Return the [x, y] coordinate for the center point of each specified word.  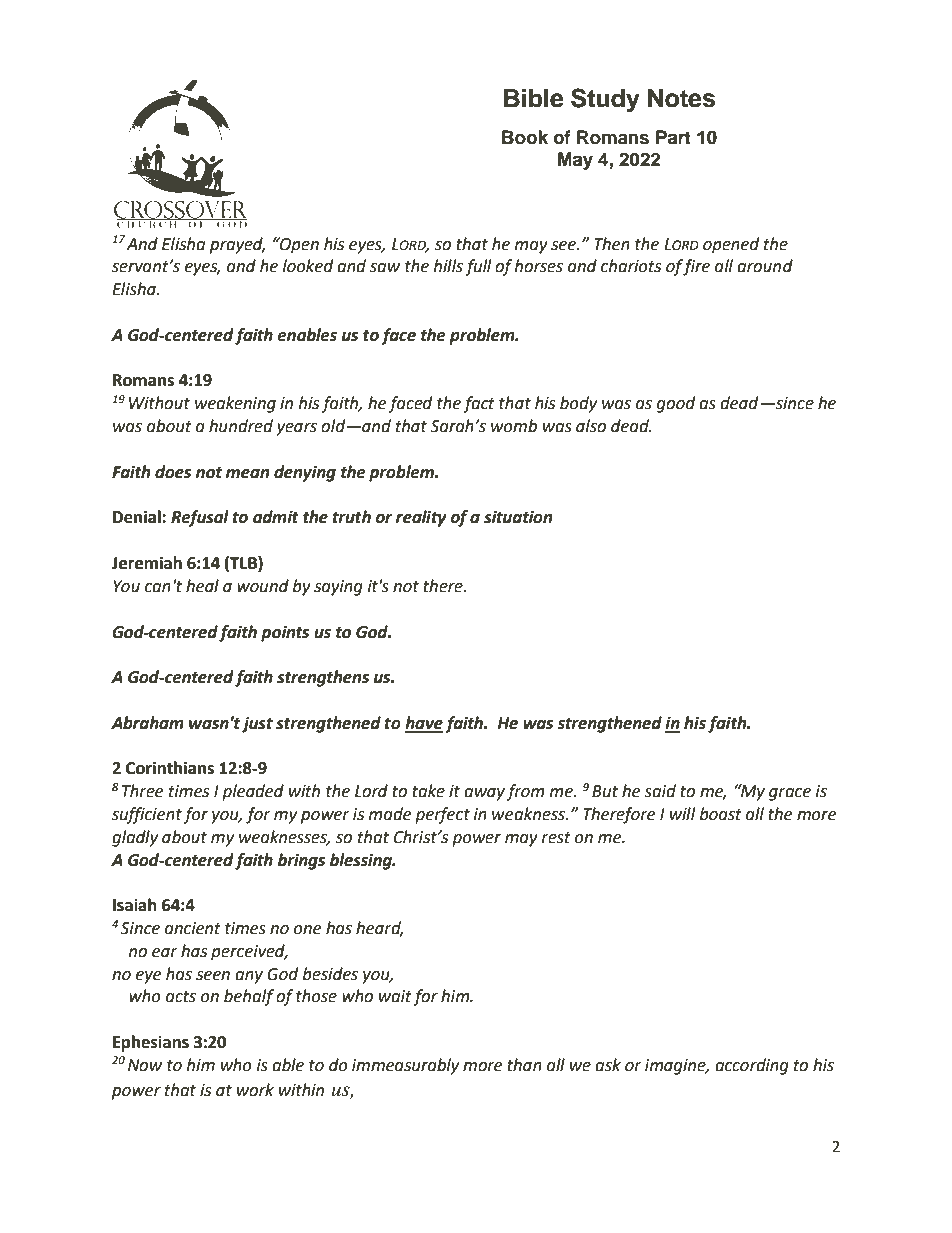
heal [202, 586]
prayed [237, 245]
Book [525, 137]
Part [673, 137]
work [255, 1090]
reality [421, 518]
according [752, 1066]
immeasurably [405, 1066]
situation [518, 517]
